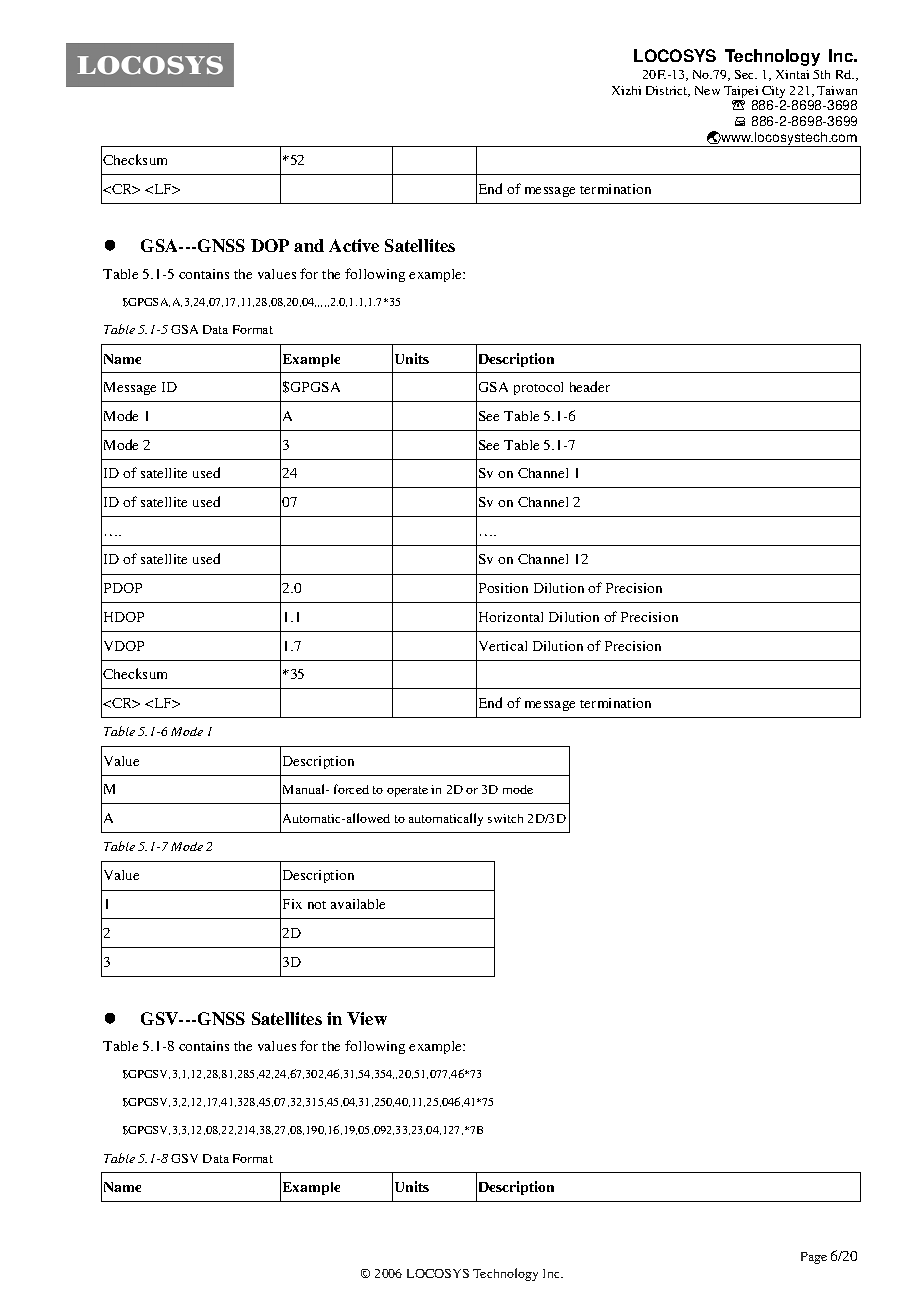 Image resolution: width=924 pixels, height=1308 pixels. What do you see at coordinates (590, 386) in the page?
I see `header` at bounding box center [590, 386].
